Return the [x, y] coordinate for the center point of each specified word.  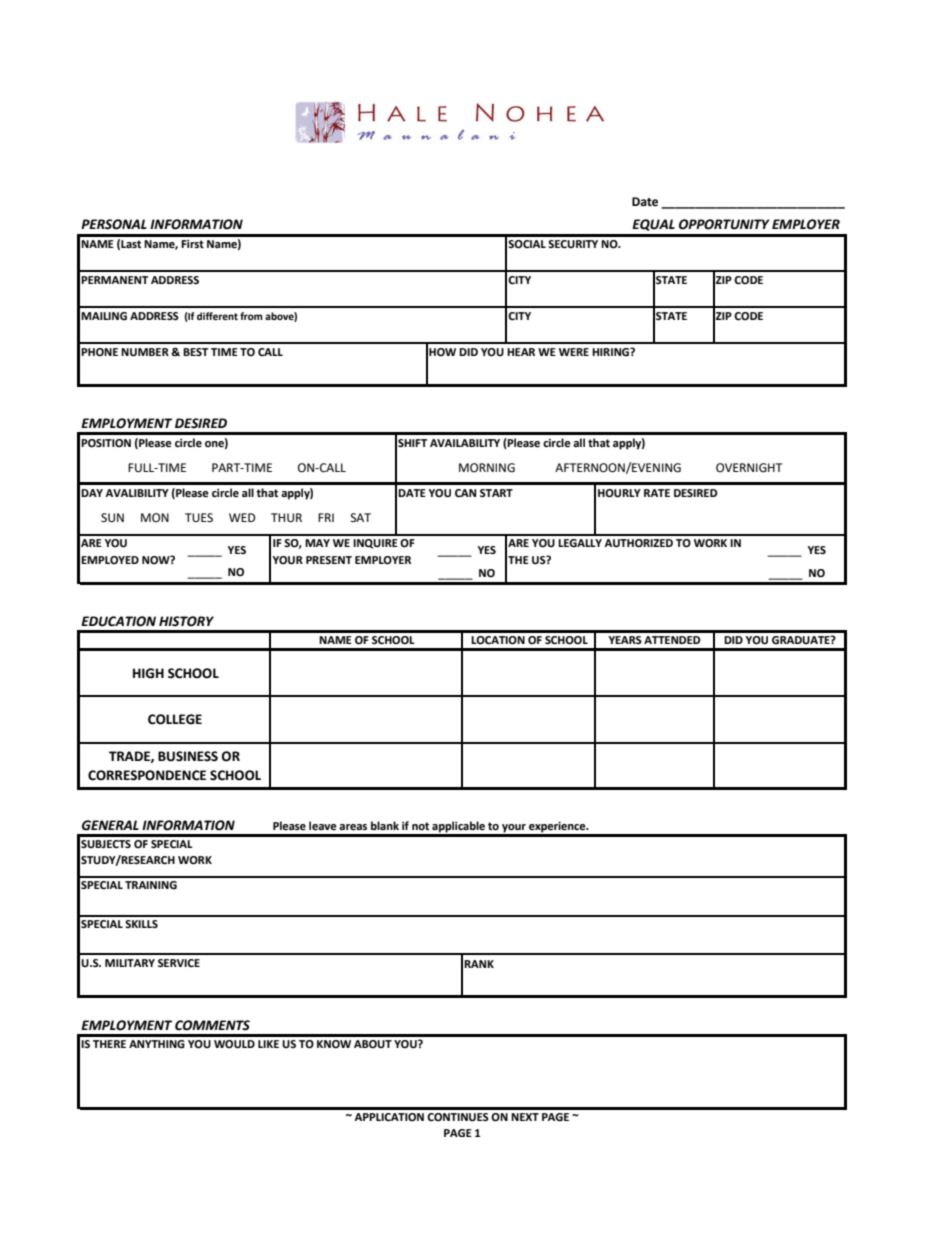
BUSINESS [188, 756]
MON [155, 518]
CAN [465, 493]
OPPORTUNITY [724, 224]
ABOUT [373, 1044]
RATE [657, 493]
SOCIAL [527, 244]
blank [385, 825]
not [420, 826]
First [192, 244]
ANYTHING [157, 1044]
